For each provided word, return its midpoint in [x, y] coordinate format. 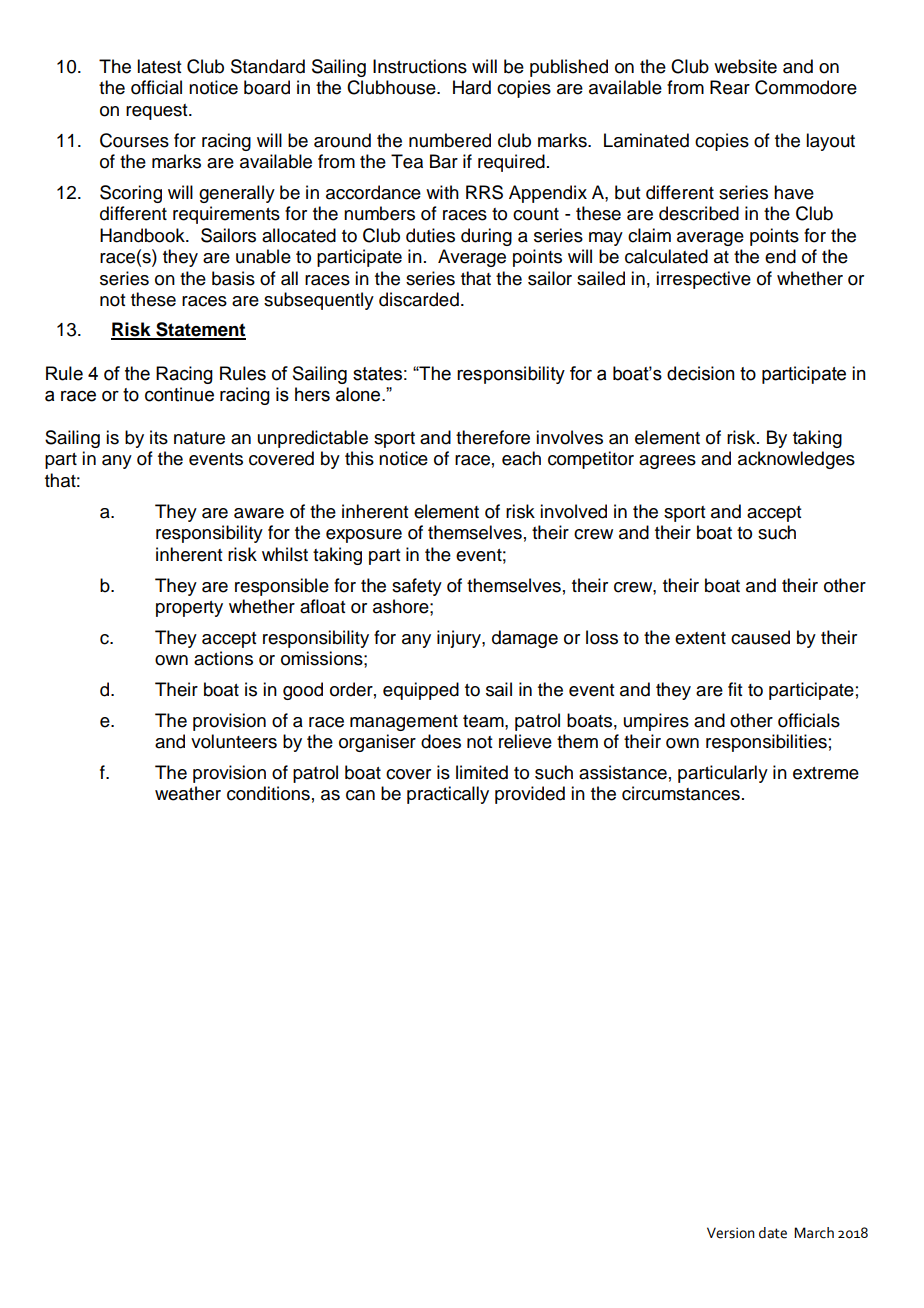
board [267, 87]
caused [760, 637]
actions [223, 658]
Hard [472, 87]
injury [460, 639]
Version [731, 1233]
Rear [730, 87]
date [773, 1233]
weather [188, 793]
